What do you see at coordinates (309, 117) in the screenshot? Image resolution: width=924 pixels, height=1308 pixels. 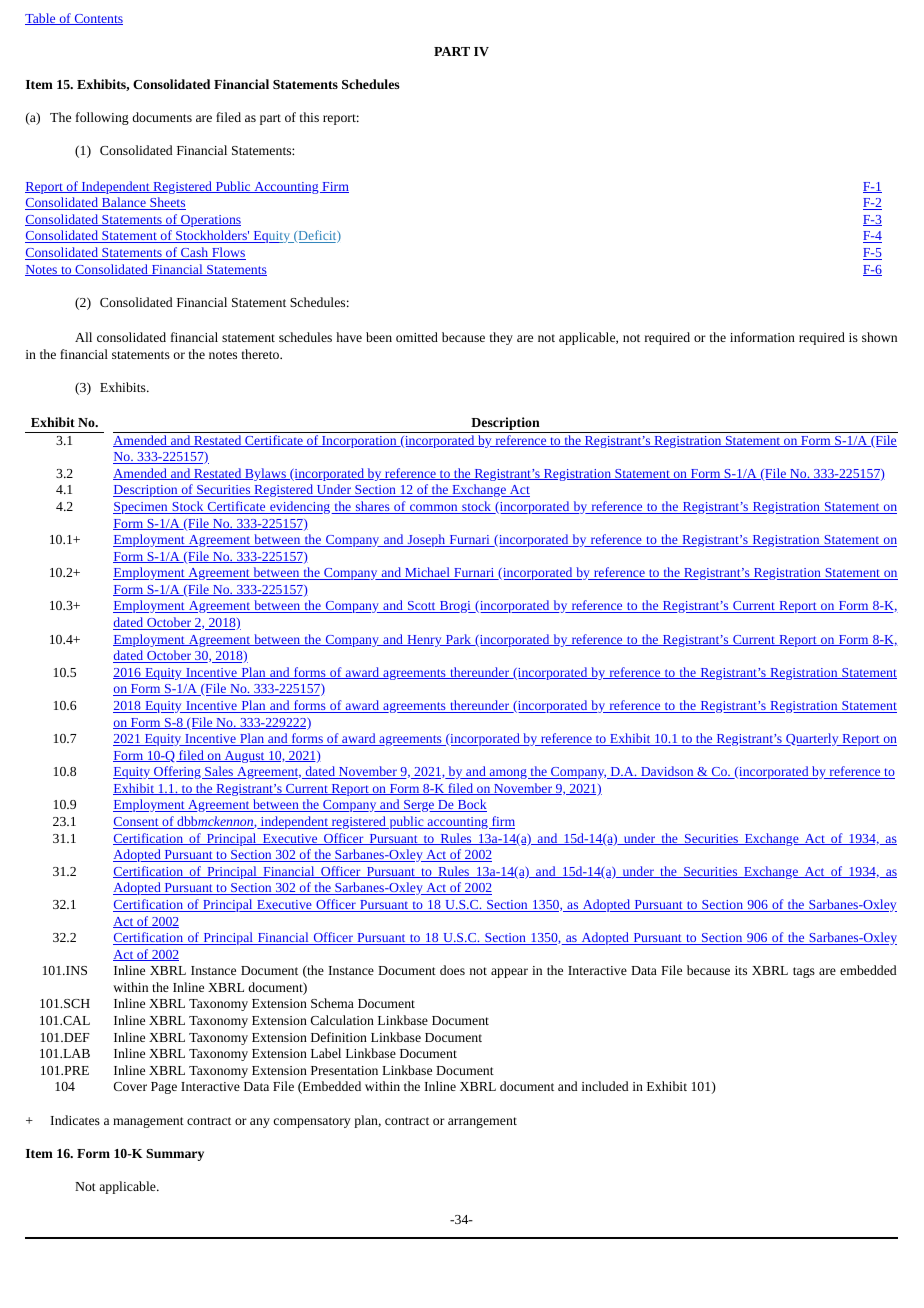 I see `this` at bounding box center [309, 117].
